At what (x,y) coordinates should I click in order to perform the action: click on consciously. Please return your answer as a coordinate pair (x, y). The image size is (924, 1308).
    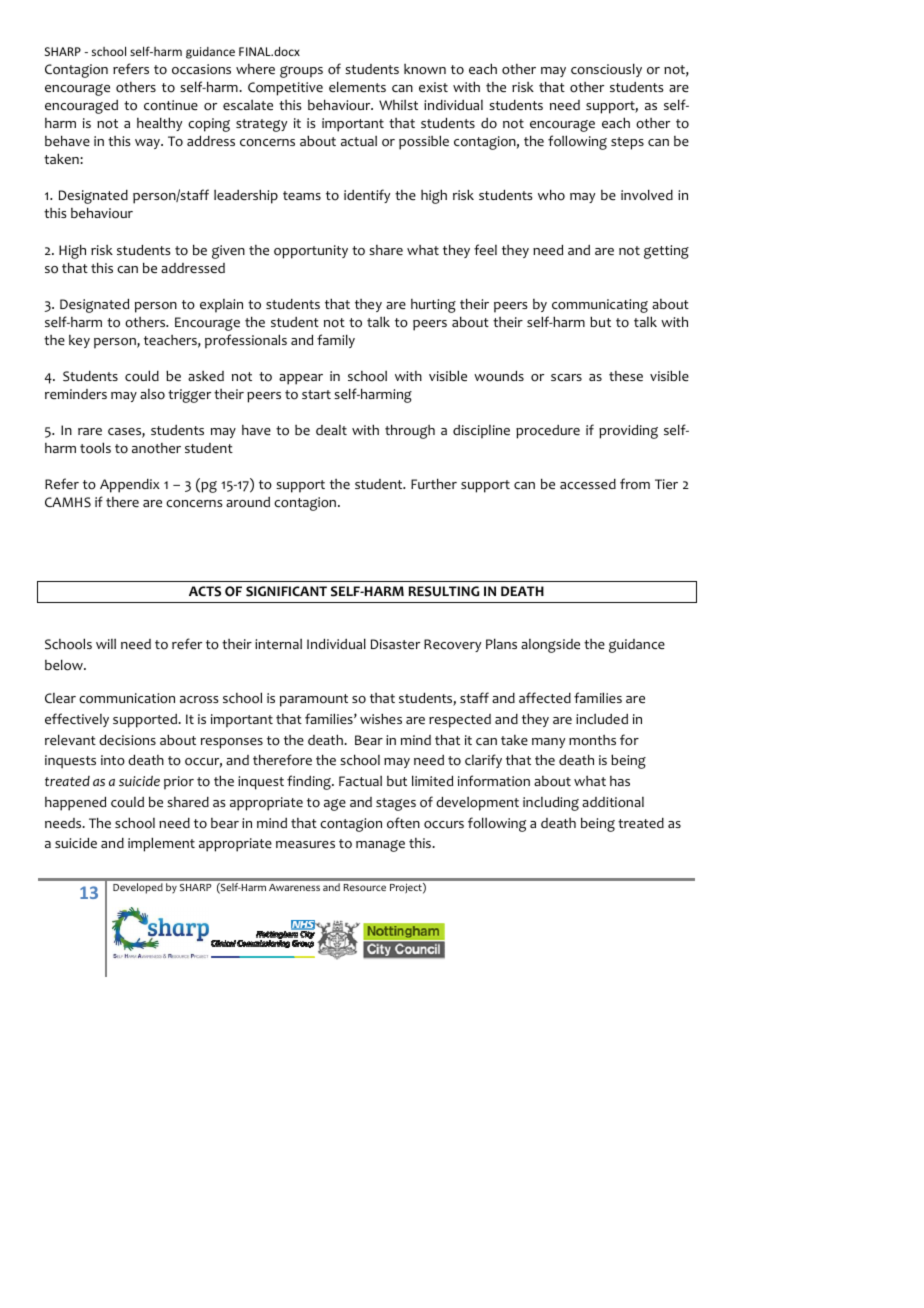
    Looking at the image, I should click on (606, 70).
